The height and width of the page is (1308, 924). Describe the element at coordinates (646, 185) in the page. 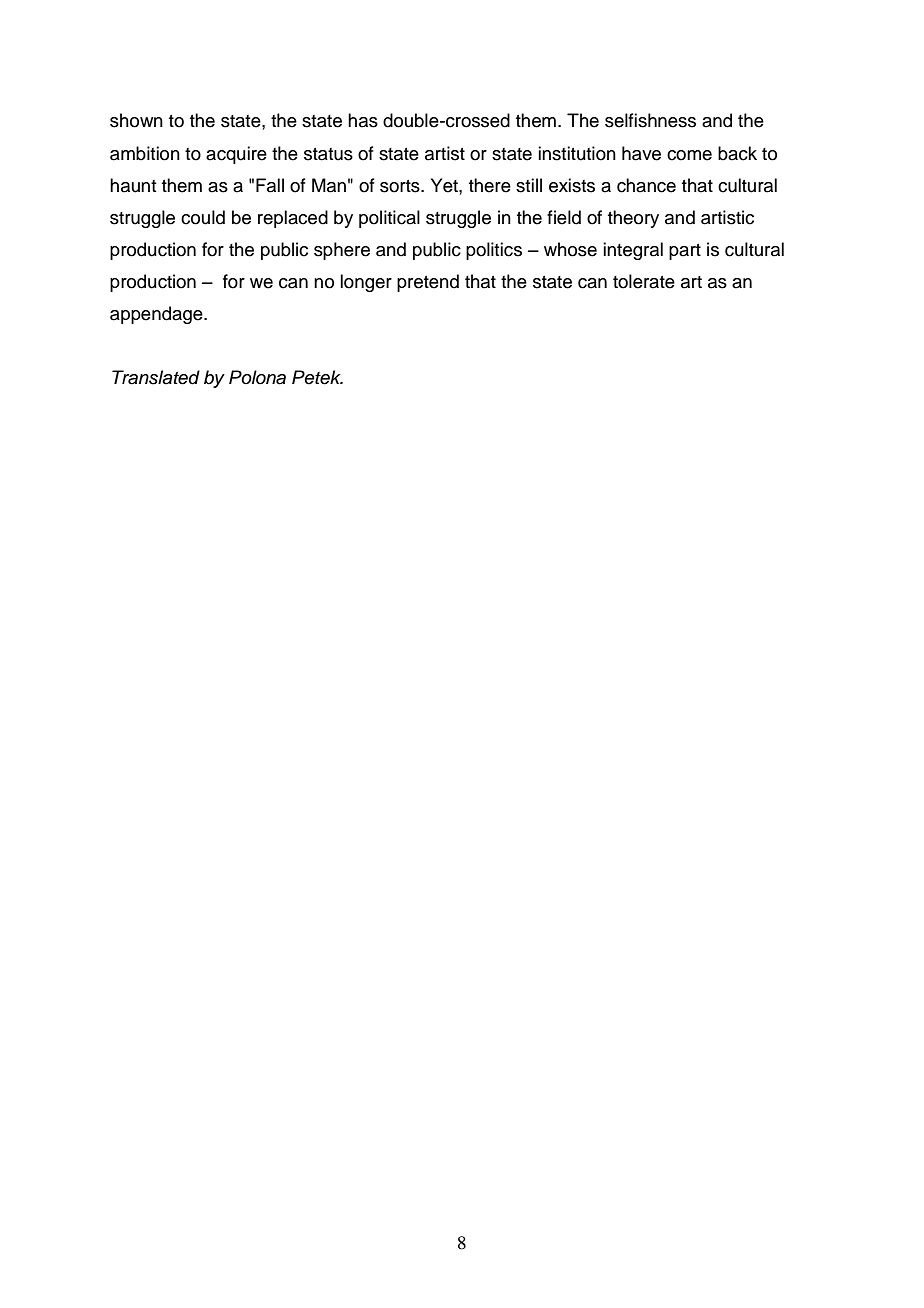

I see `chance` at that location.
